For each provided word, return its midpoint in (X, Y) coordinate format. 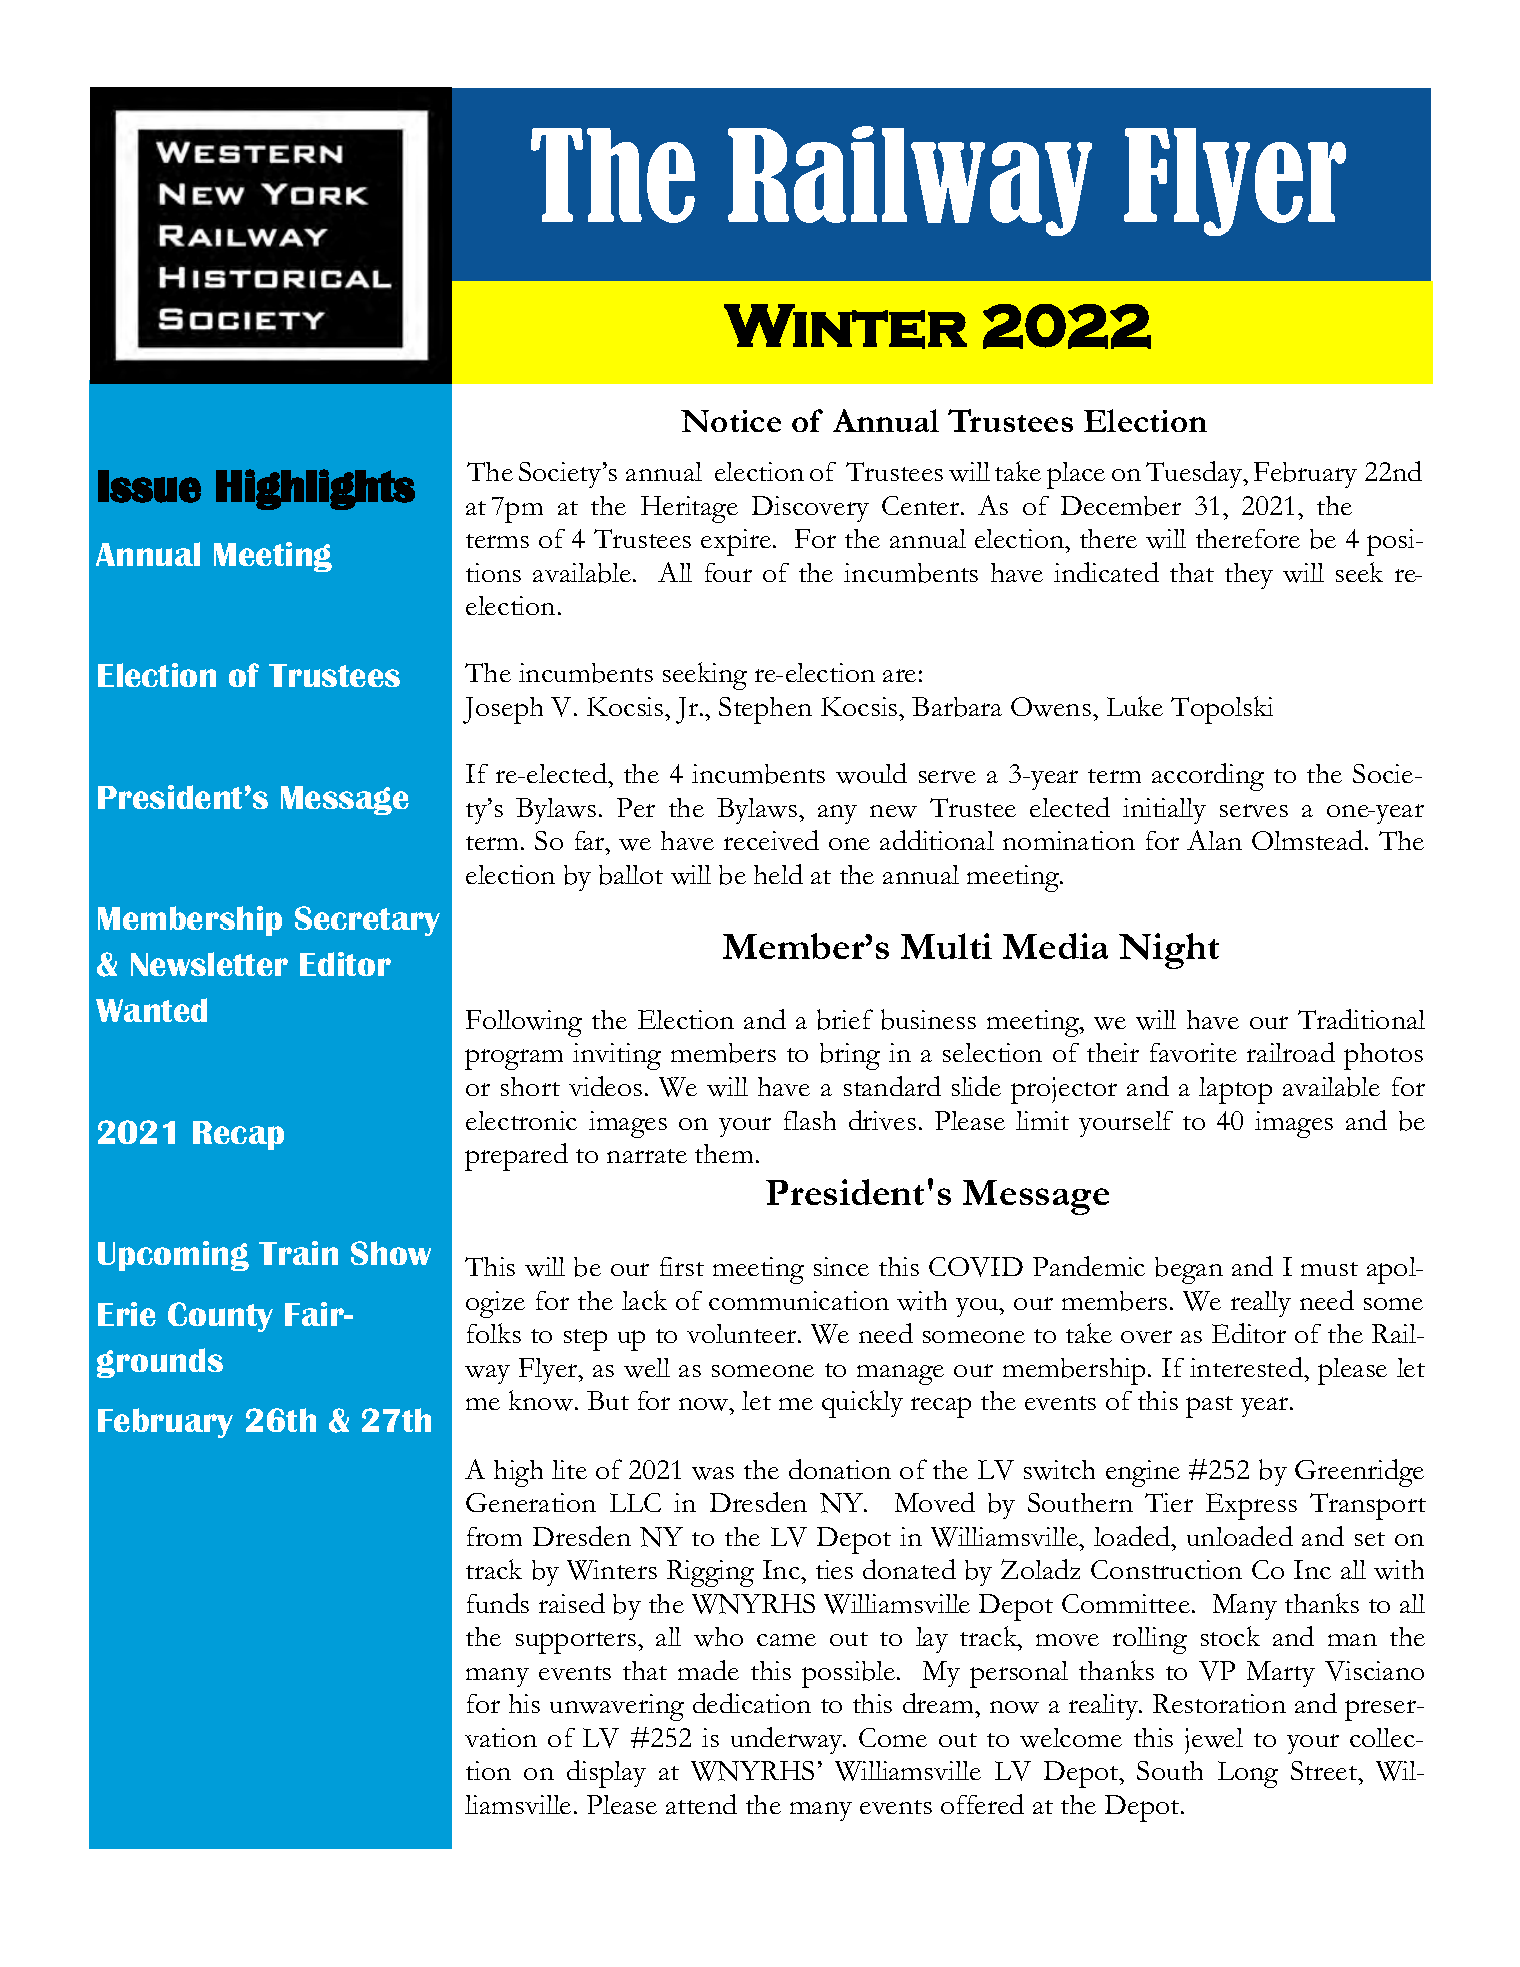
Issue (149, 486)
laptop (1235, 1090)
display (606, 1774)
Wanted (151, 1010)
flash (810, 1120)
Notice (731, 421)
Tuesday (1195, 474)
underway (788, 1740)
